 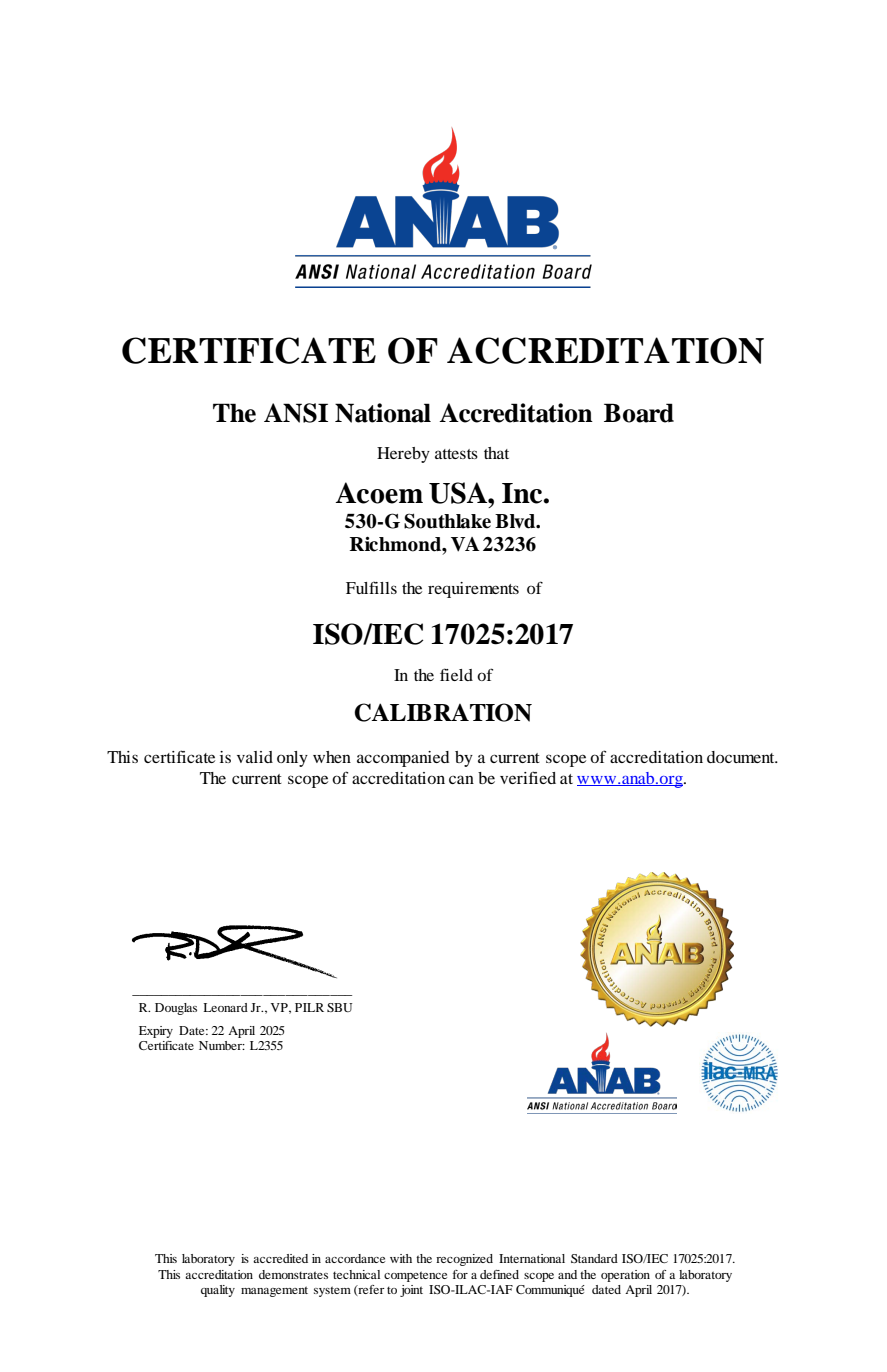 I want to click on ANSI, so click(x=296, y=413).
